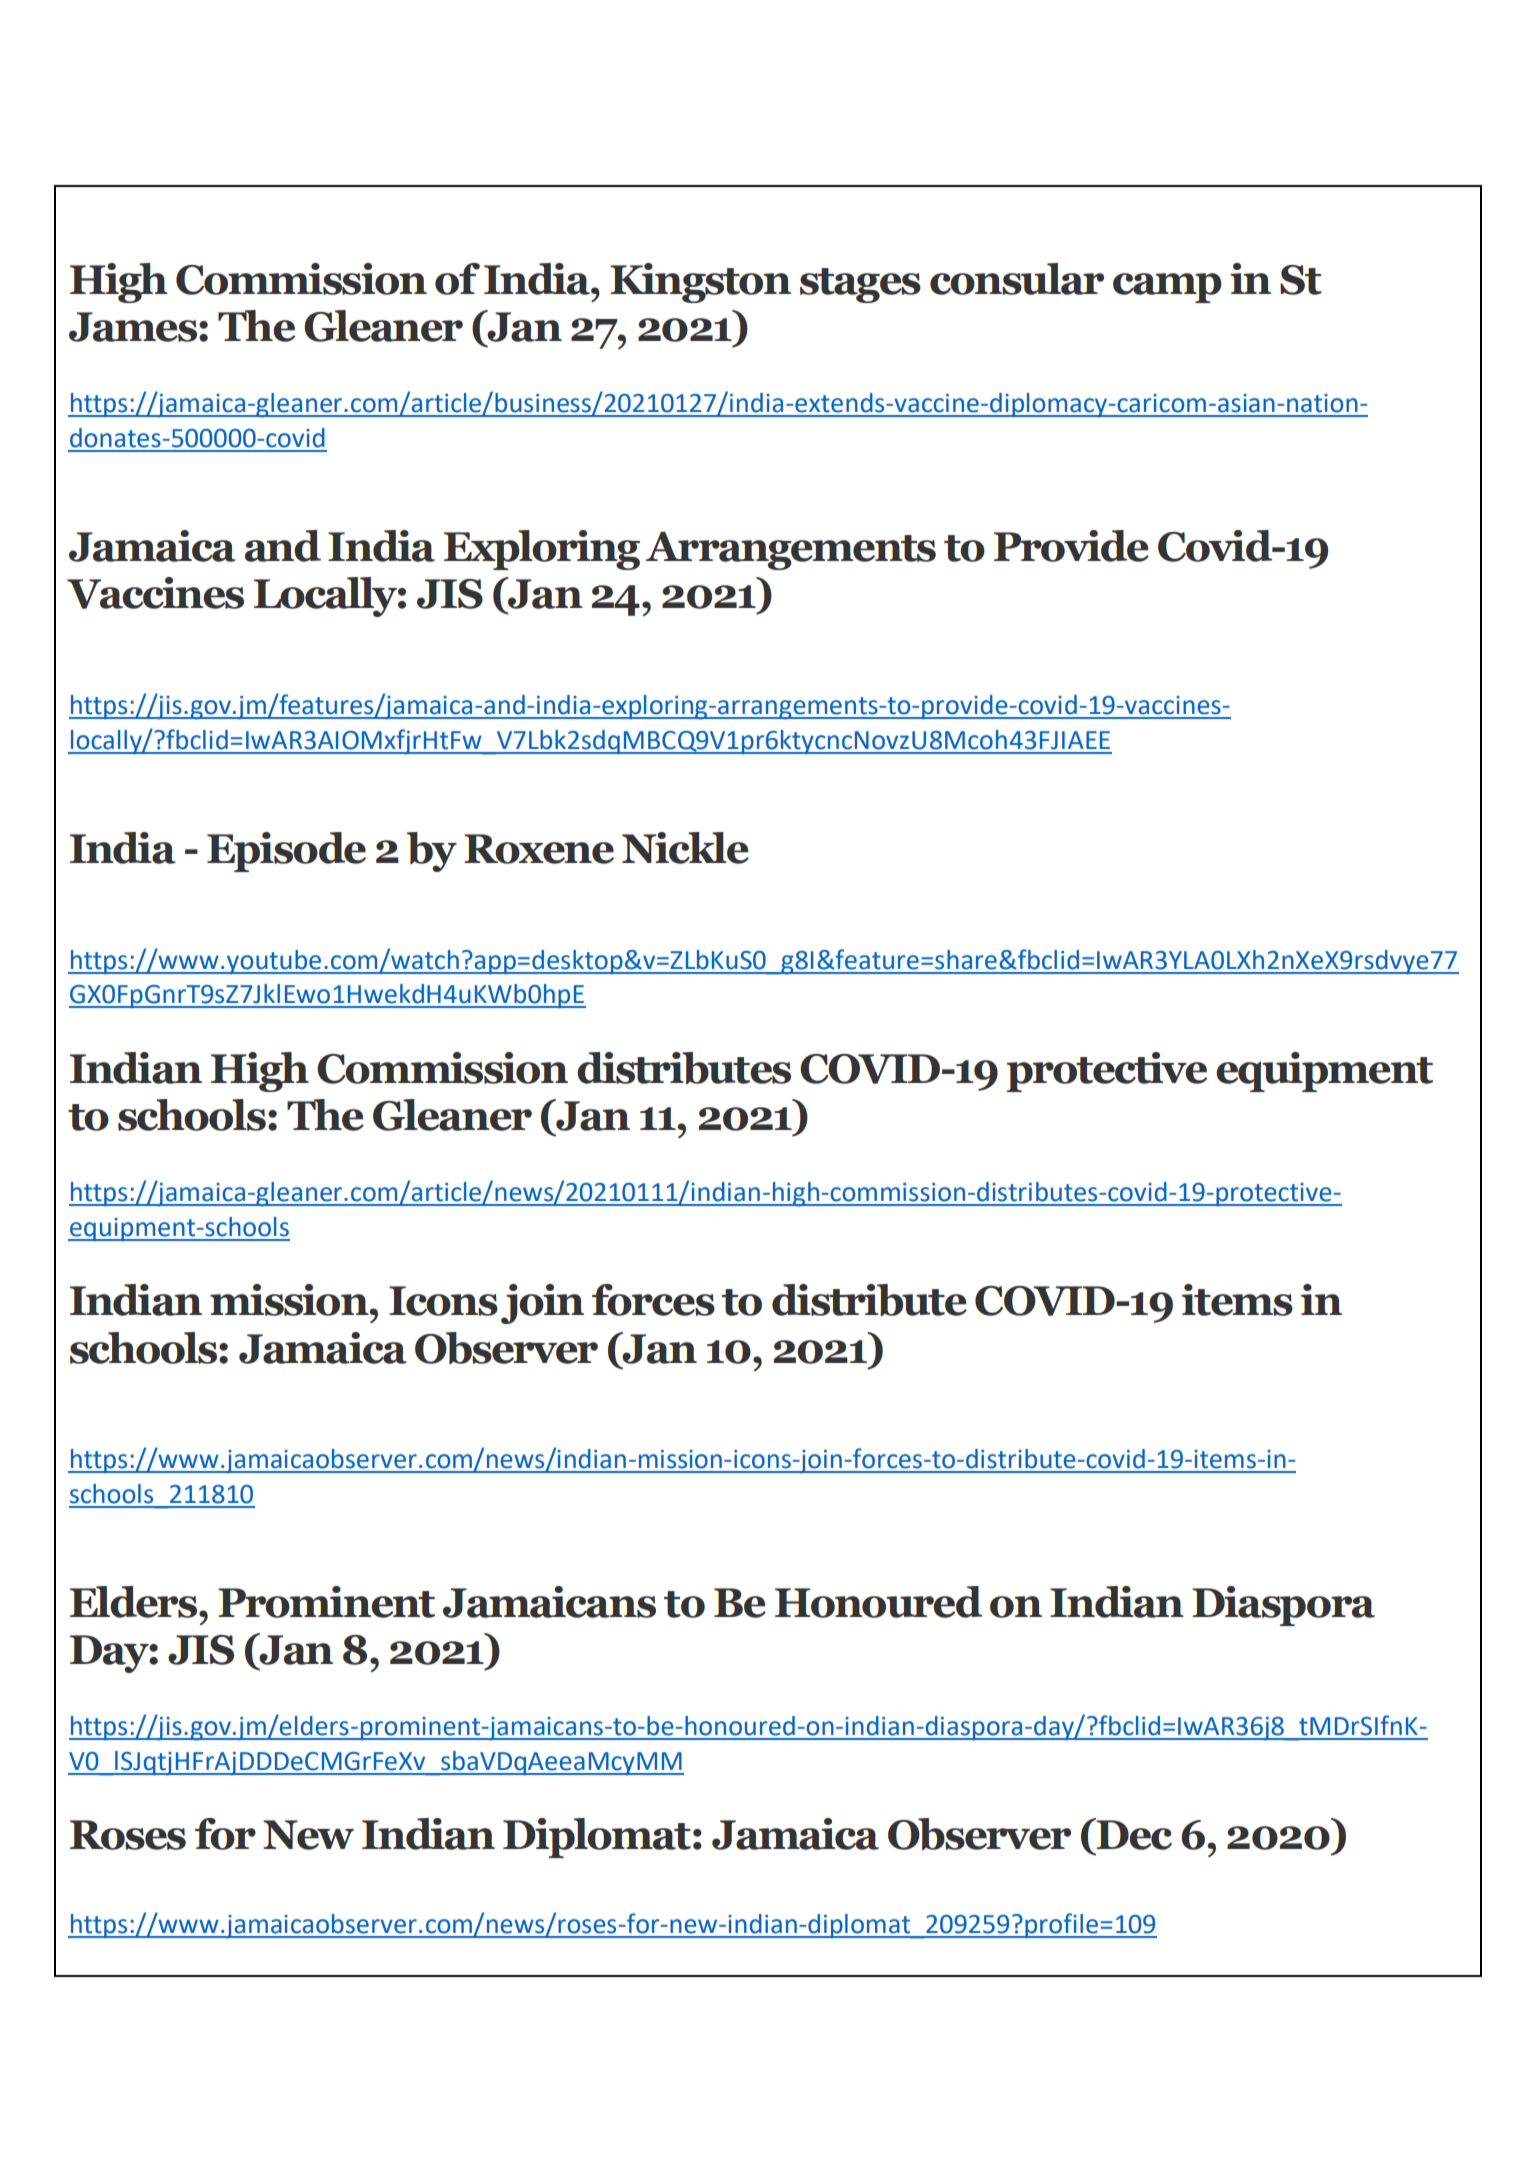 This screenshot has width=1536, height=2172. What do you see at coordinates (685, 848) in the screenshot?
I see `Nickle` at bounding box center [685, 848].
